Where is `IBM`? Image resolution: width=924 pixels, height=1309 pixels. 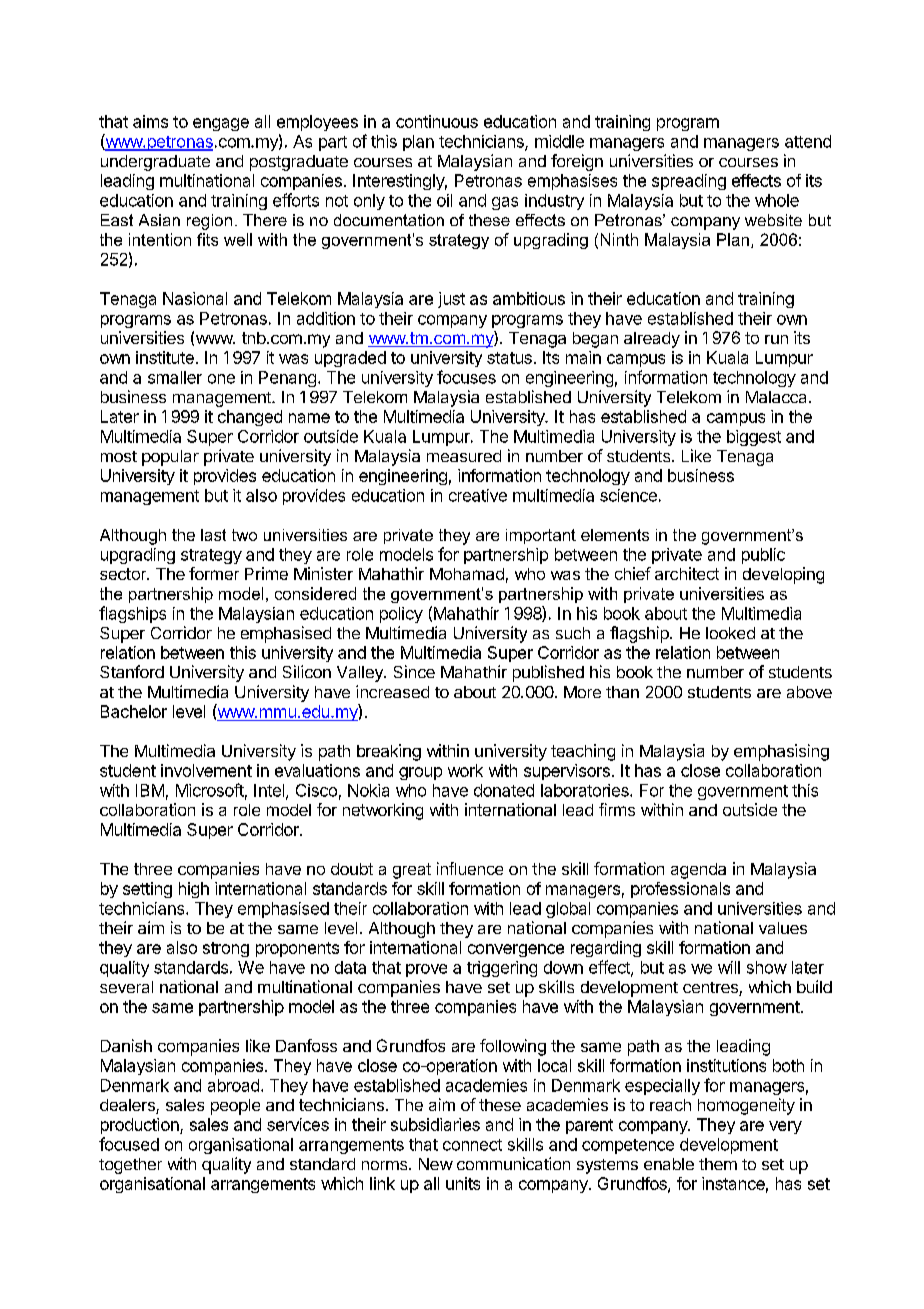
IBM is located at coordinates (150, 790).
